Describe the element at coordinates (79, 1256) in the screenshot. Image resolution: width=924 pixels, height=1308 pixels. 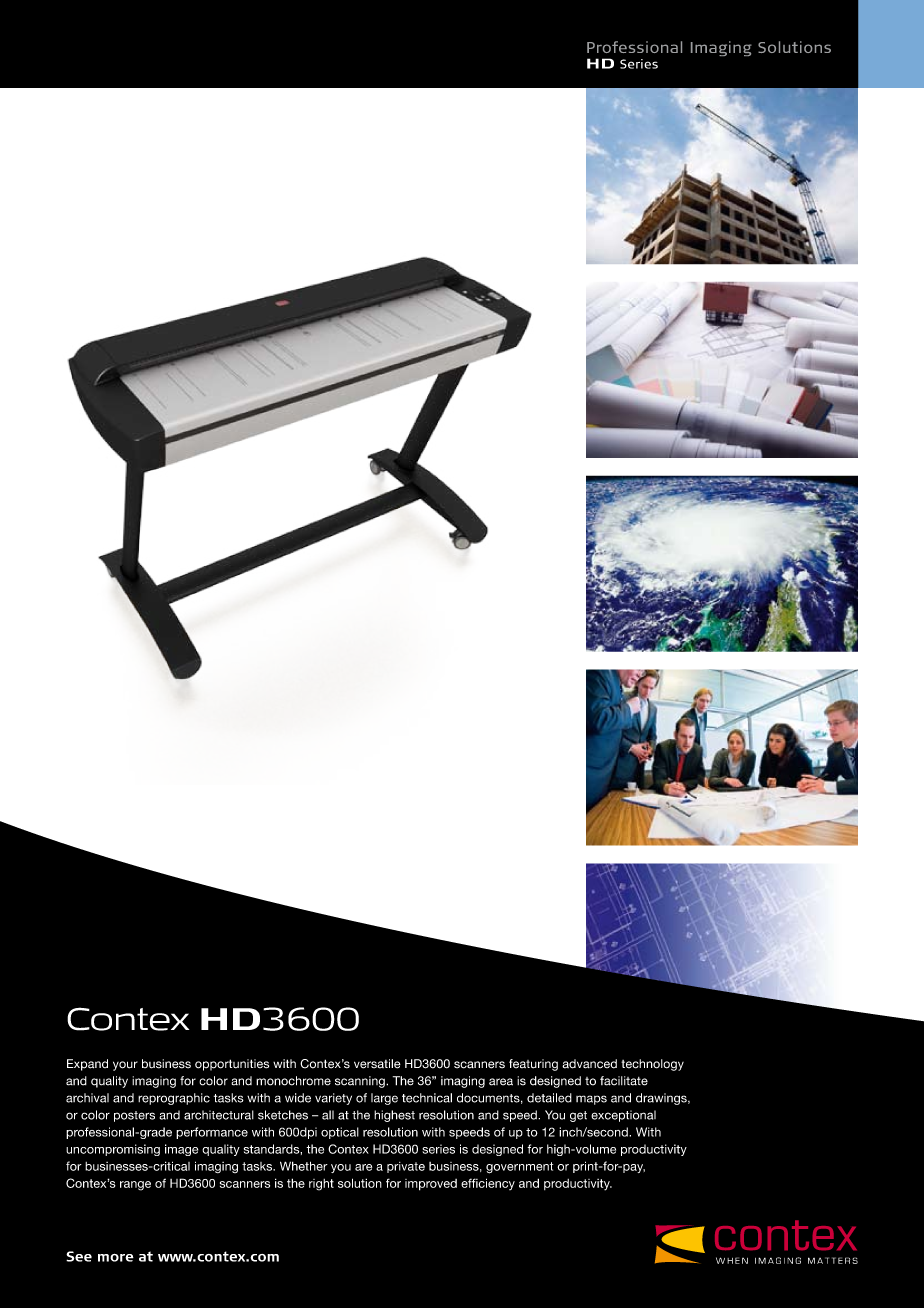
I see `See` at that location.
